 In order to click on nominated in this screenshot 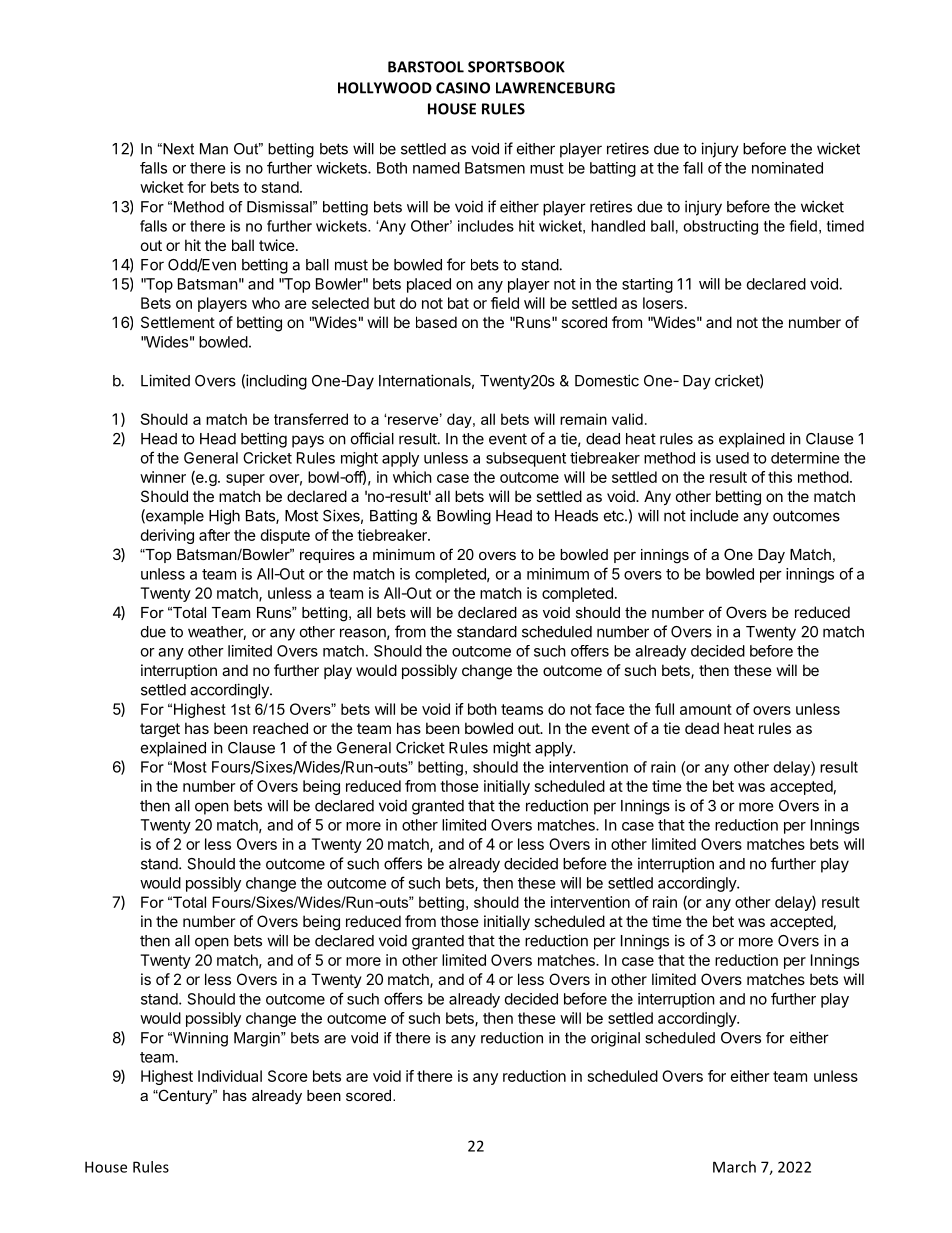, I will do `click(787, 168)`.
